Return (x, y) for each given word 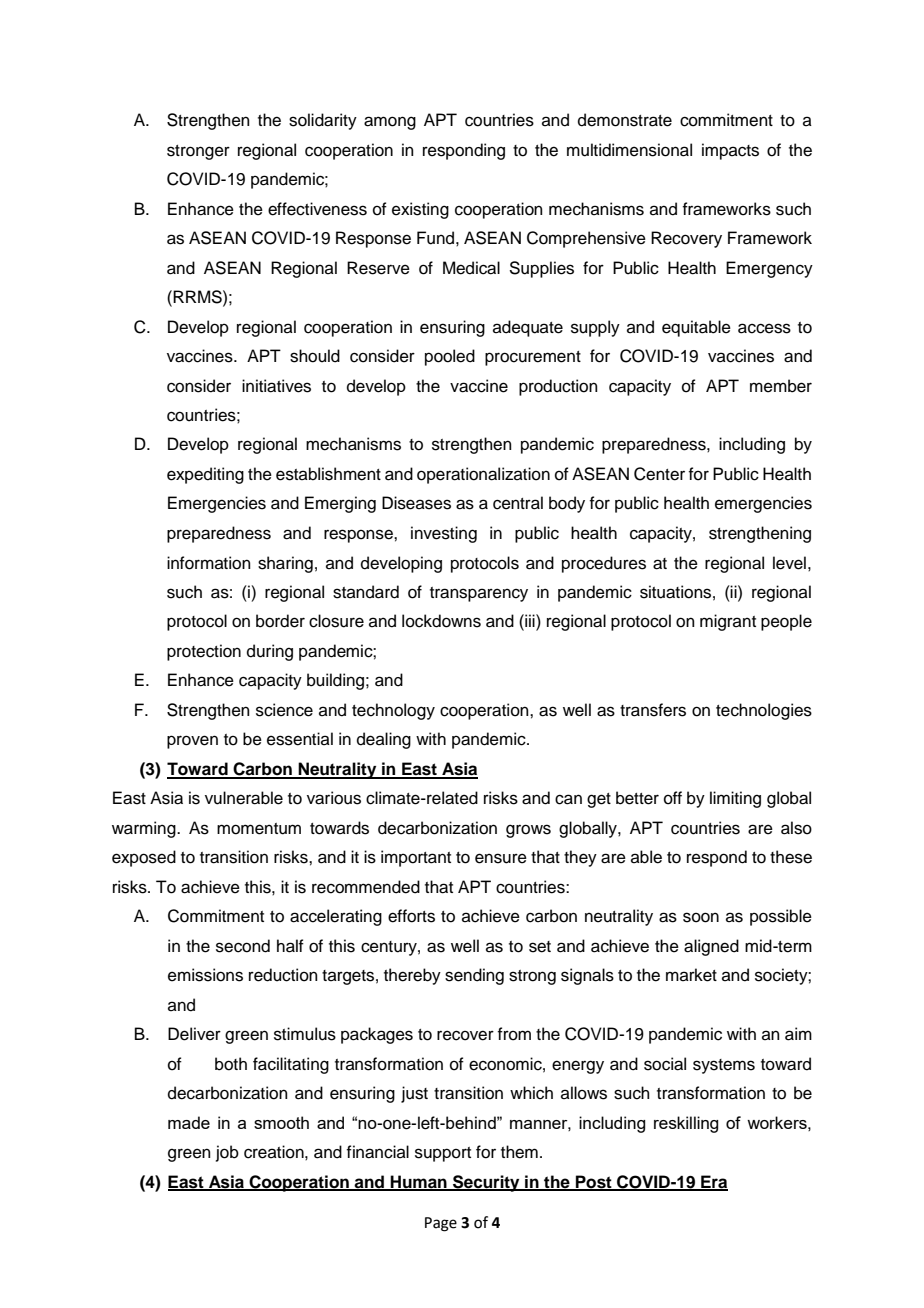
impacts (730, 151)
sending (474, 976)
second (243, 946)
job (227, 1153)
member (781, 386)
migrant (728, 622)
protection (204, 652)
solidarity (323, 121)
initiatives (276, 386)
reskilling (686, 1124)
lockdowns (441, 621)
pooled (450, 357)
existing (420, 210)
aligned (711, 947)
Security (486, 1183)
